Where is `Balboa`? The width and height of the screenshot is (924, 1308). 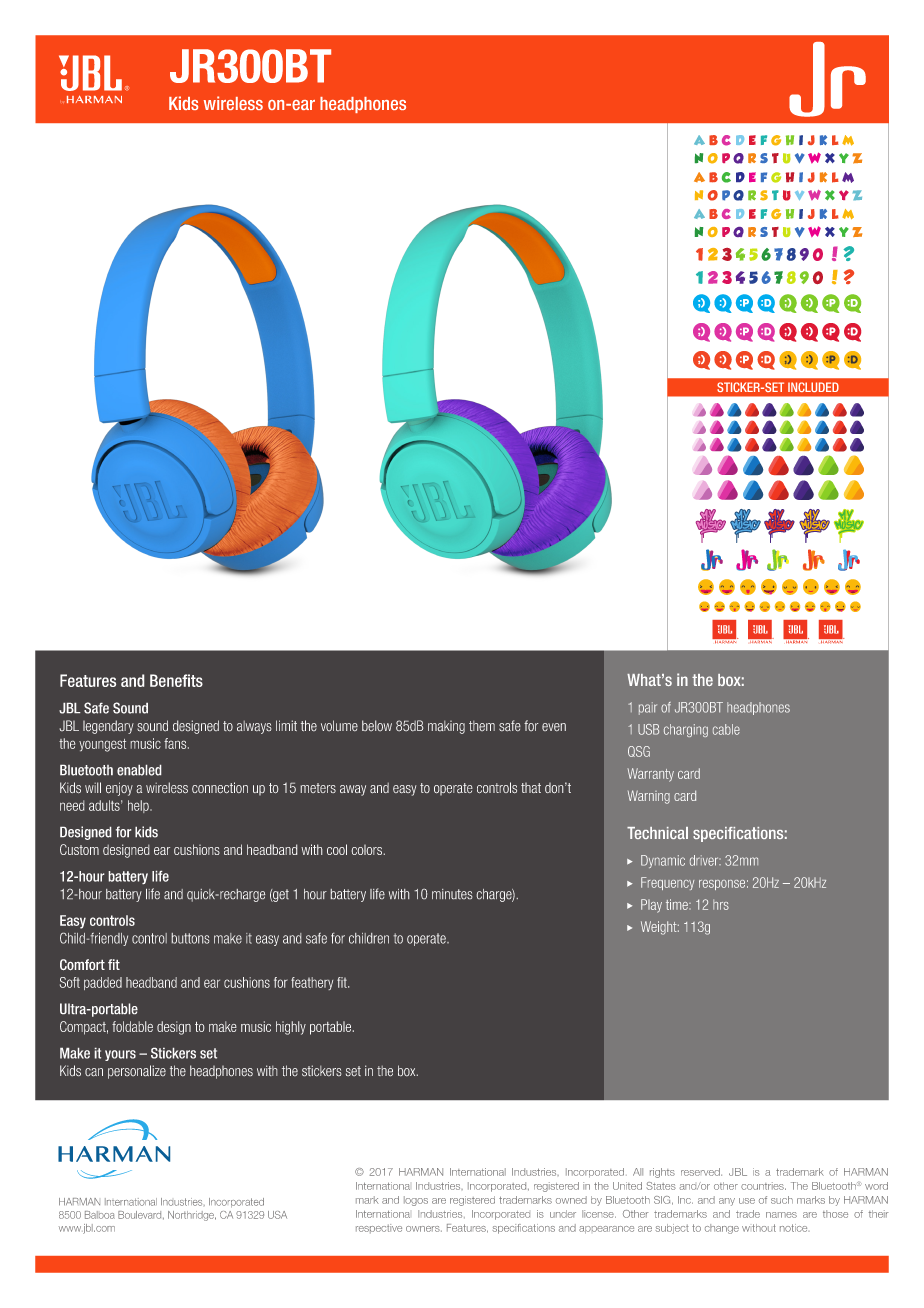 Balboa is located at coordinates (100, 1215).
